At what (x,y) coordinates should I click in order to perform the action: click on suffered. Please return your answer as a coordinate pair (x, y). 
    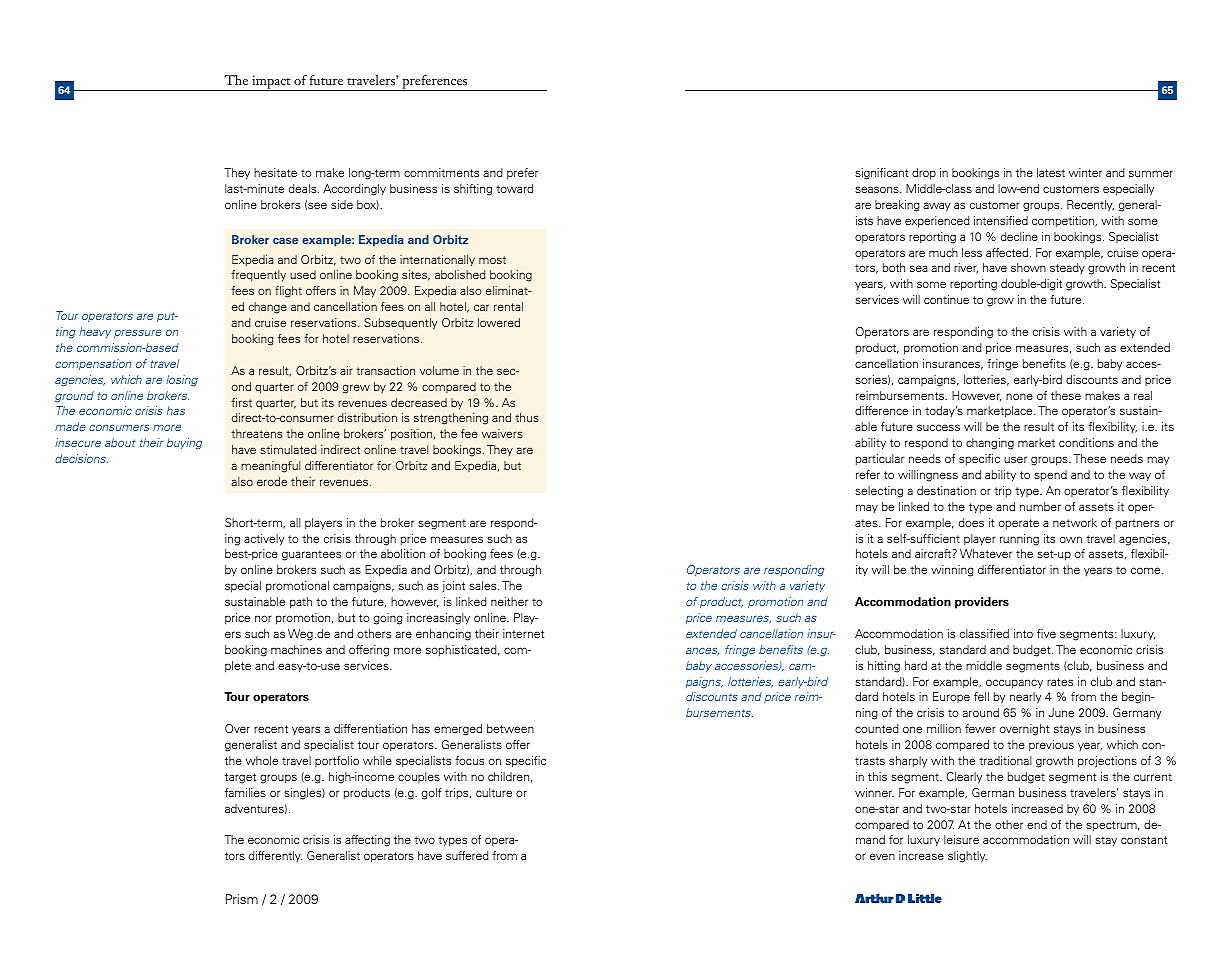
    Looking at the image, I should click on (467, 855).
